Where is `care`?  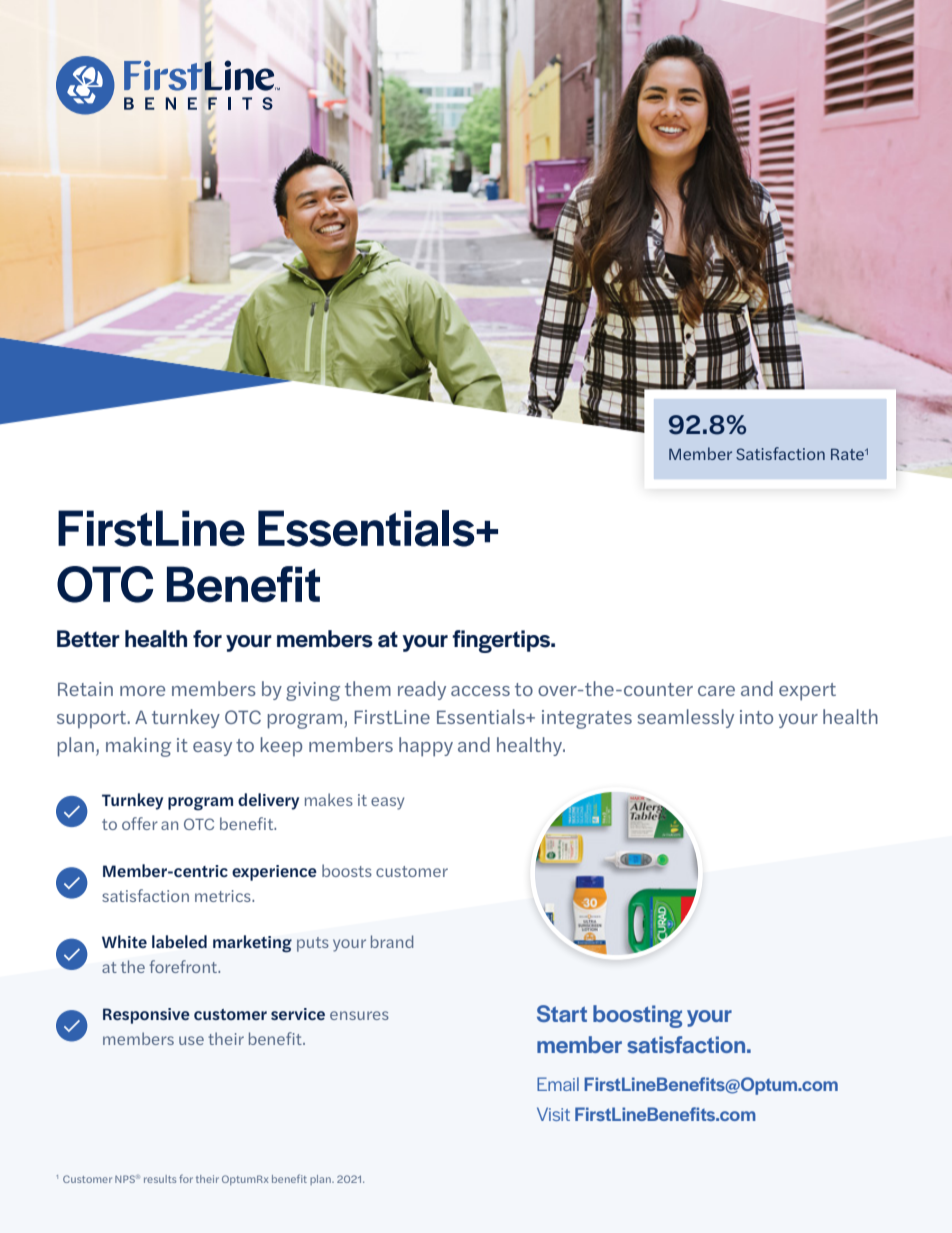
care is located at coordinates (716, 691).
